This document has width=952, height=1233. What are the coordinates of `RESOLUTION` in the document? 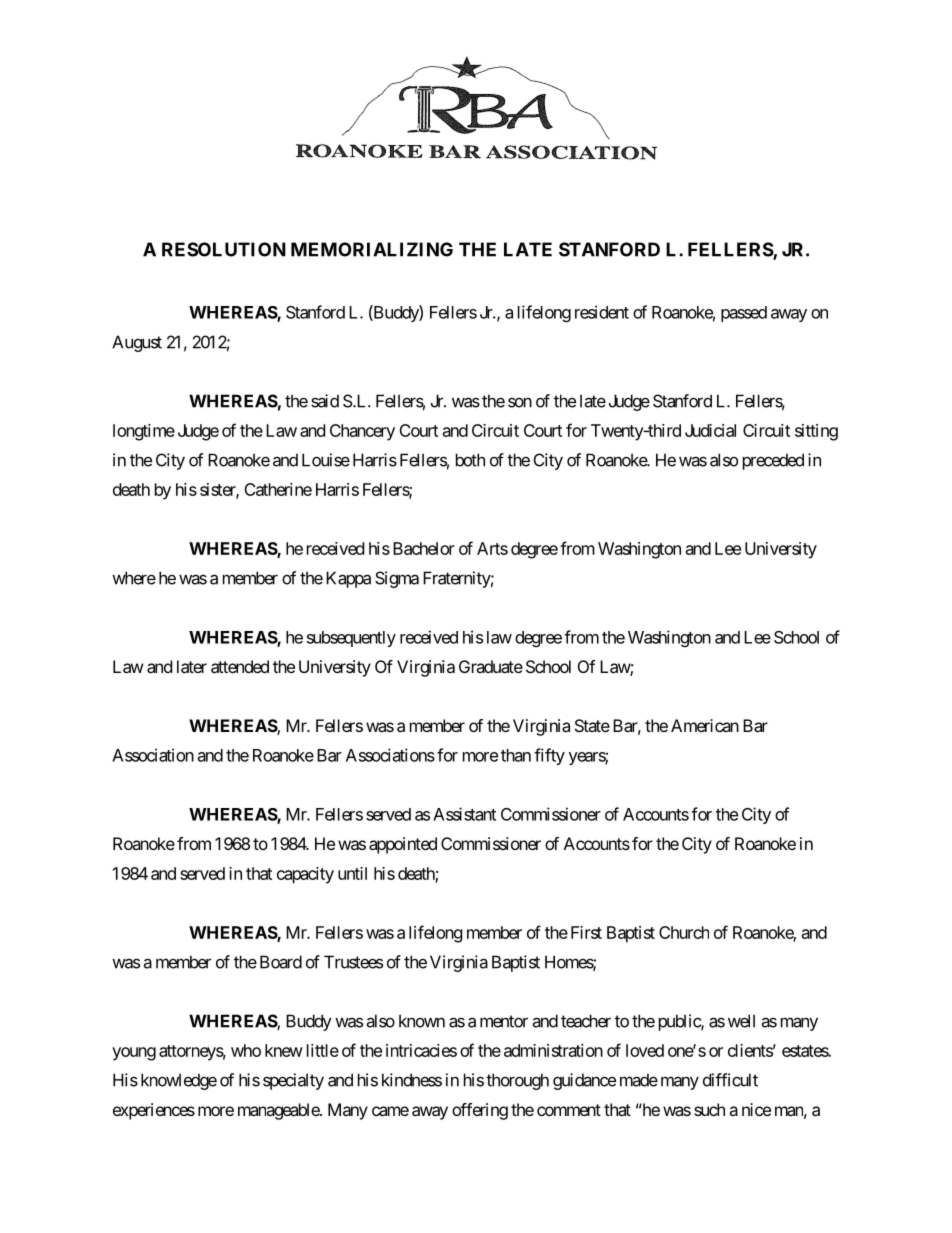 It's located at (224, 249).
